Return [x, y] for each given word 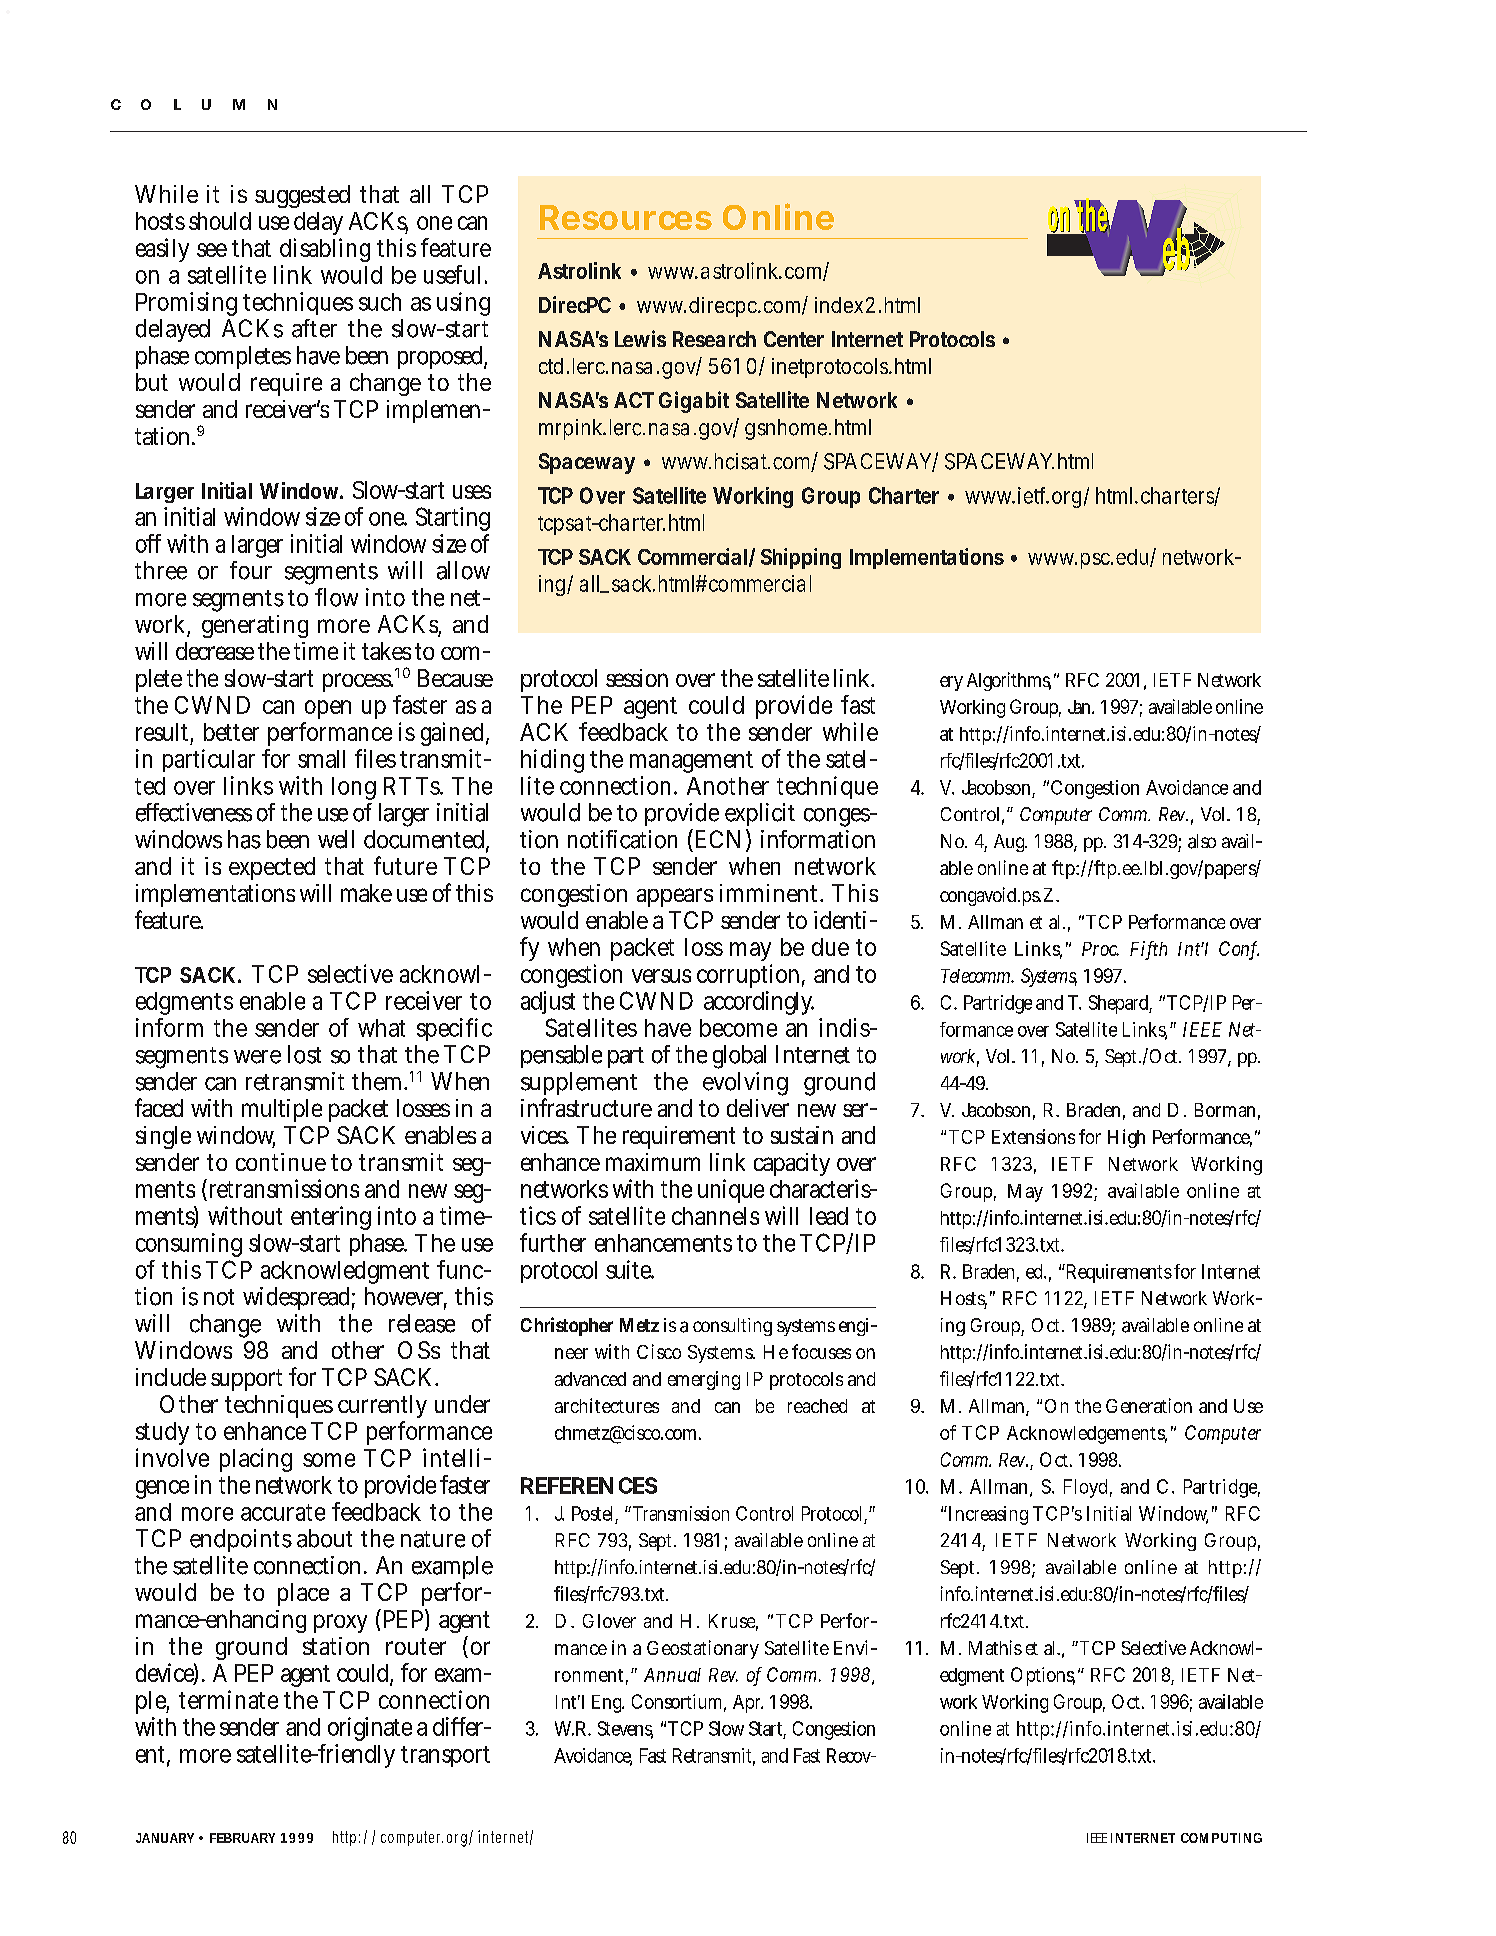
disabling [325, 250]
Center [794, 339]
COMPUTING [1221, 1838]
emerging [704, 1380]
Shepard [1120, 1004]
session [637, 678]
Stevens [625, 1729]
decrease [215, 651]
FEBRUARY [242, 1838]
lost [304, 1054]
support [246, 1380]
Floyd [1088, 1488]
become [738, 1028]
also [1202, 841]
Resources [626, 217]
